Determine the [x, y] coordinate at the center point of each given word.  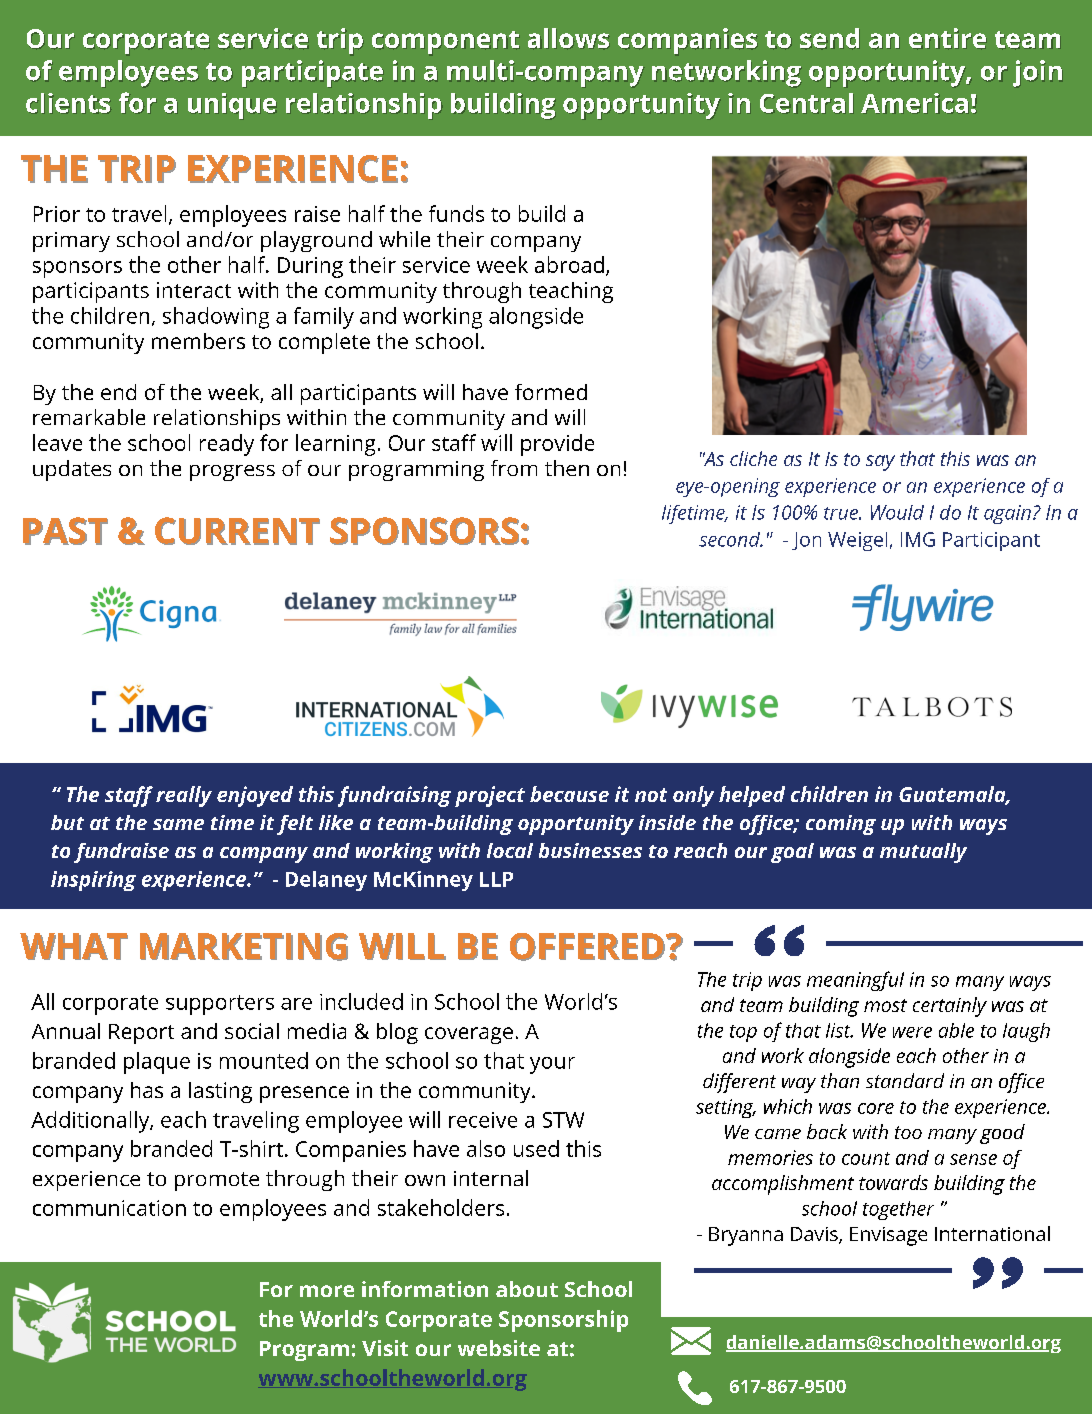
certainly [950, 1007]
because [569, 794]
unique [232, 106]
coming [841, 825]
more [327, 1291]
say [880, 463]
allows [568, 38]
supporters [220, 1005]
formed [551, 392]
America [914, 103]
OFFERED [587, 947]
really [184, 796]
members [198, 341]
